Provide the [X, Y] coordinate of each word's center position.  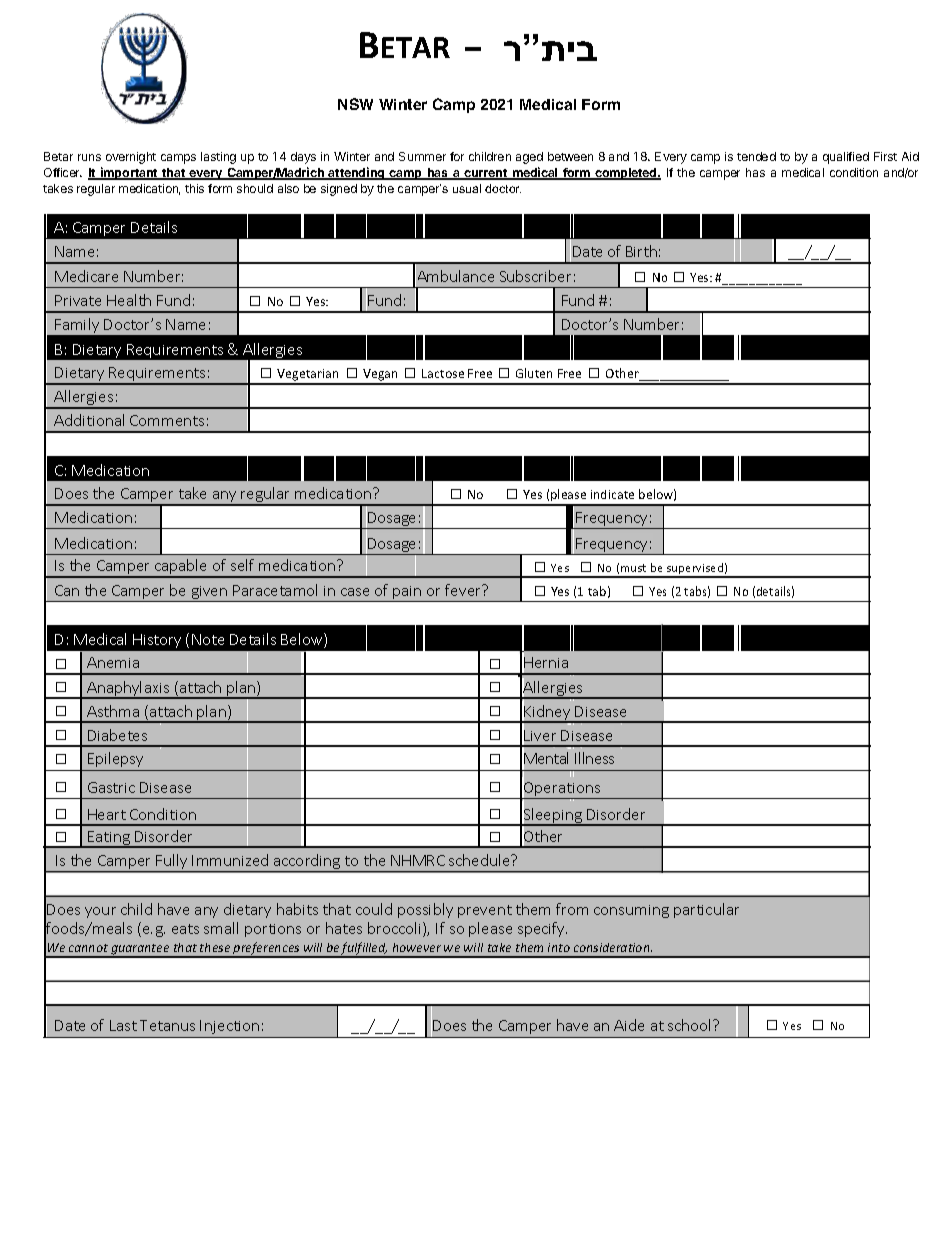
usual [467, 188]
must [633, 568]
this [194, 188]
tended [756, 156]
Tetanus [167, 1025]
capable [181, 568]
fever [464, 590]
